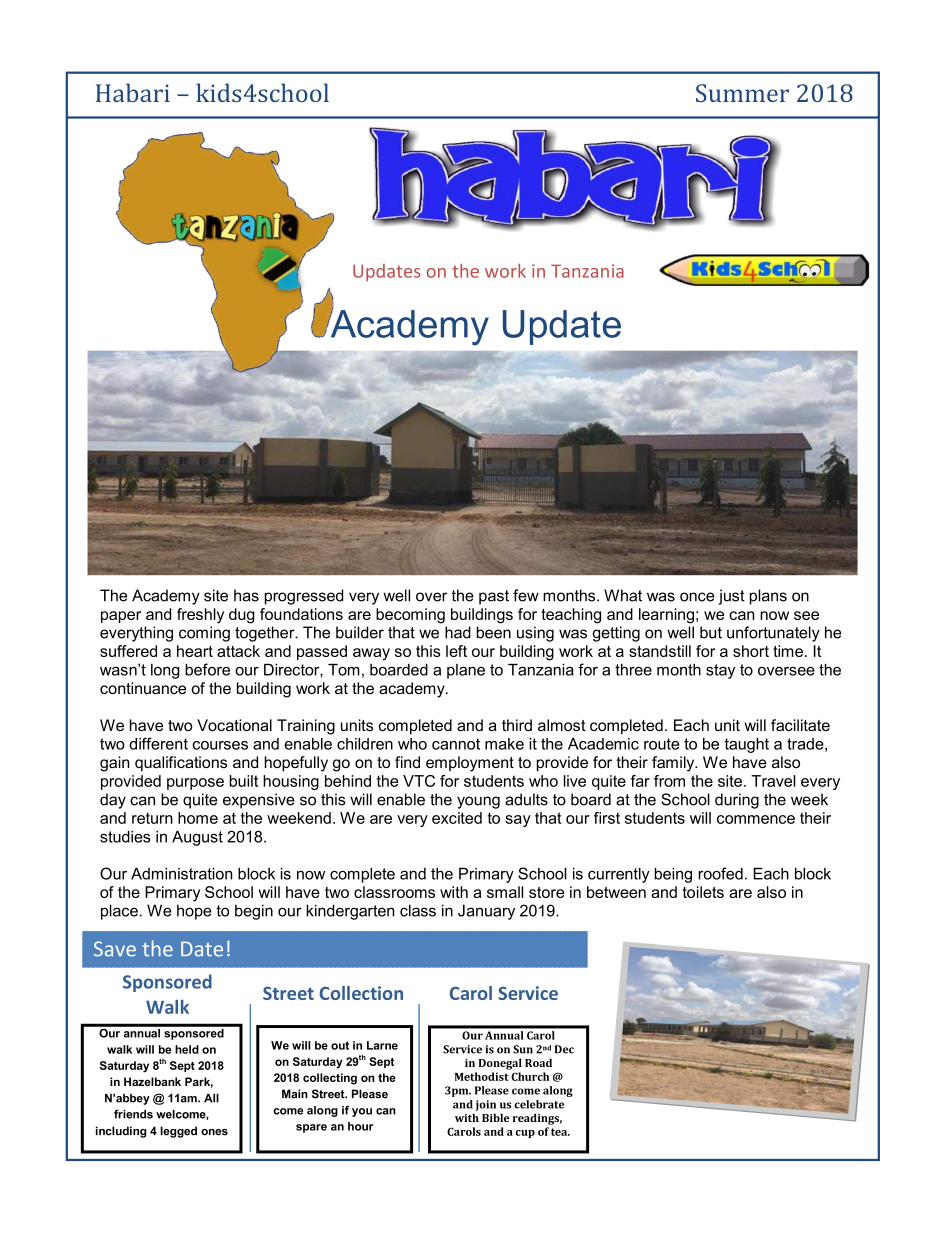 Image resolution: width=952 pixels, height=1233 pixels. Describe the element at coordinates (197, 838) in the page. I see `August` at that location.
